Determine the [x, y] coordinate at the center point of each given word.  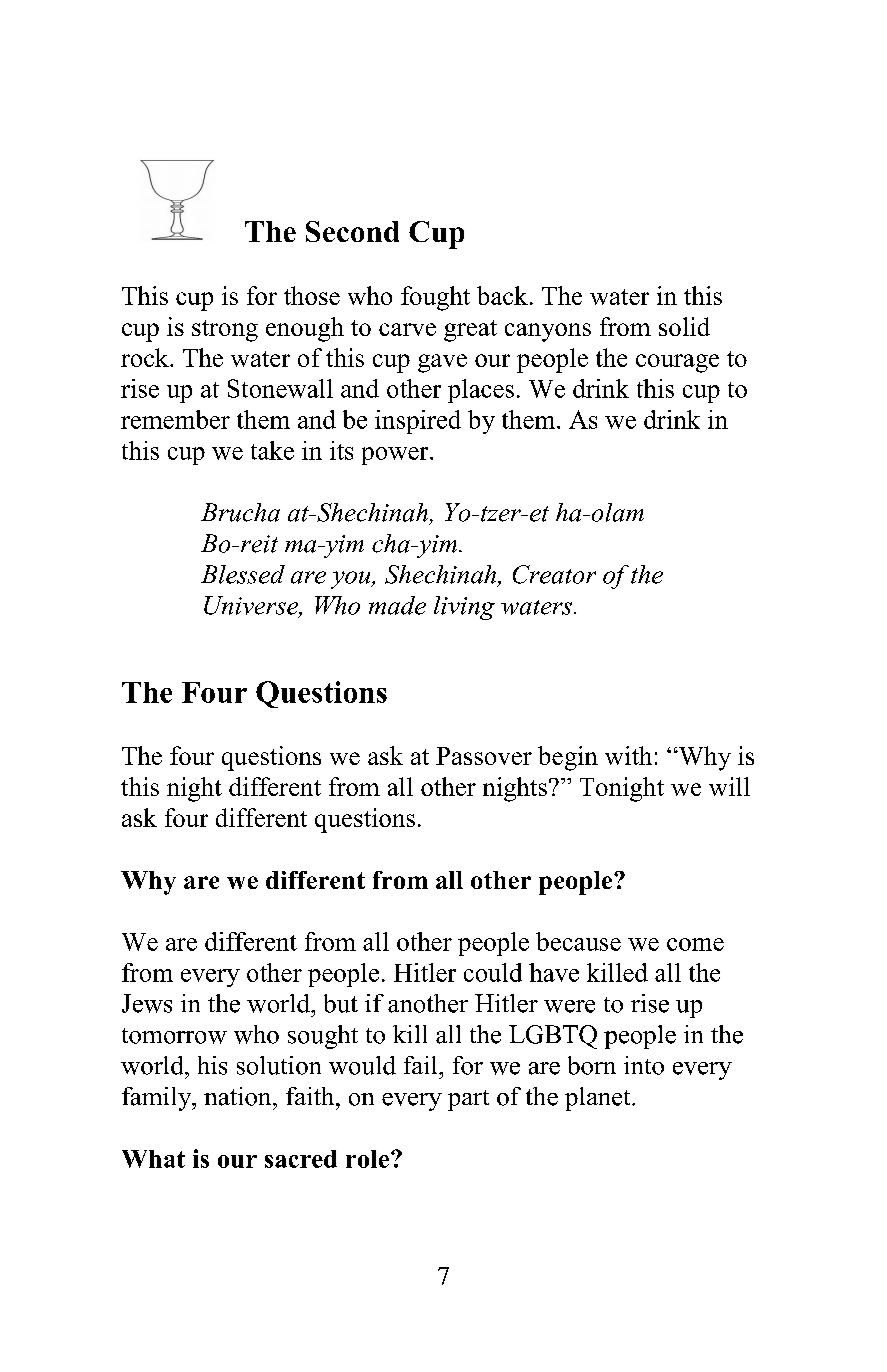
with [628, 755]
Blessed [243, 574]
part [468, 1100]
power [396, 456]
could [493, 972]
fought [435, 298]
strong [225, 331]
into [644, 1065]
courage [677, 363]
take [272, 450]
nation [239, 1096]
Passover [484, 756]
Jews [147, 1003]
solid [684, 326]
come [695, 944]
